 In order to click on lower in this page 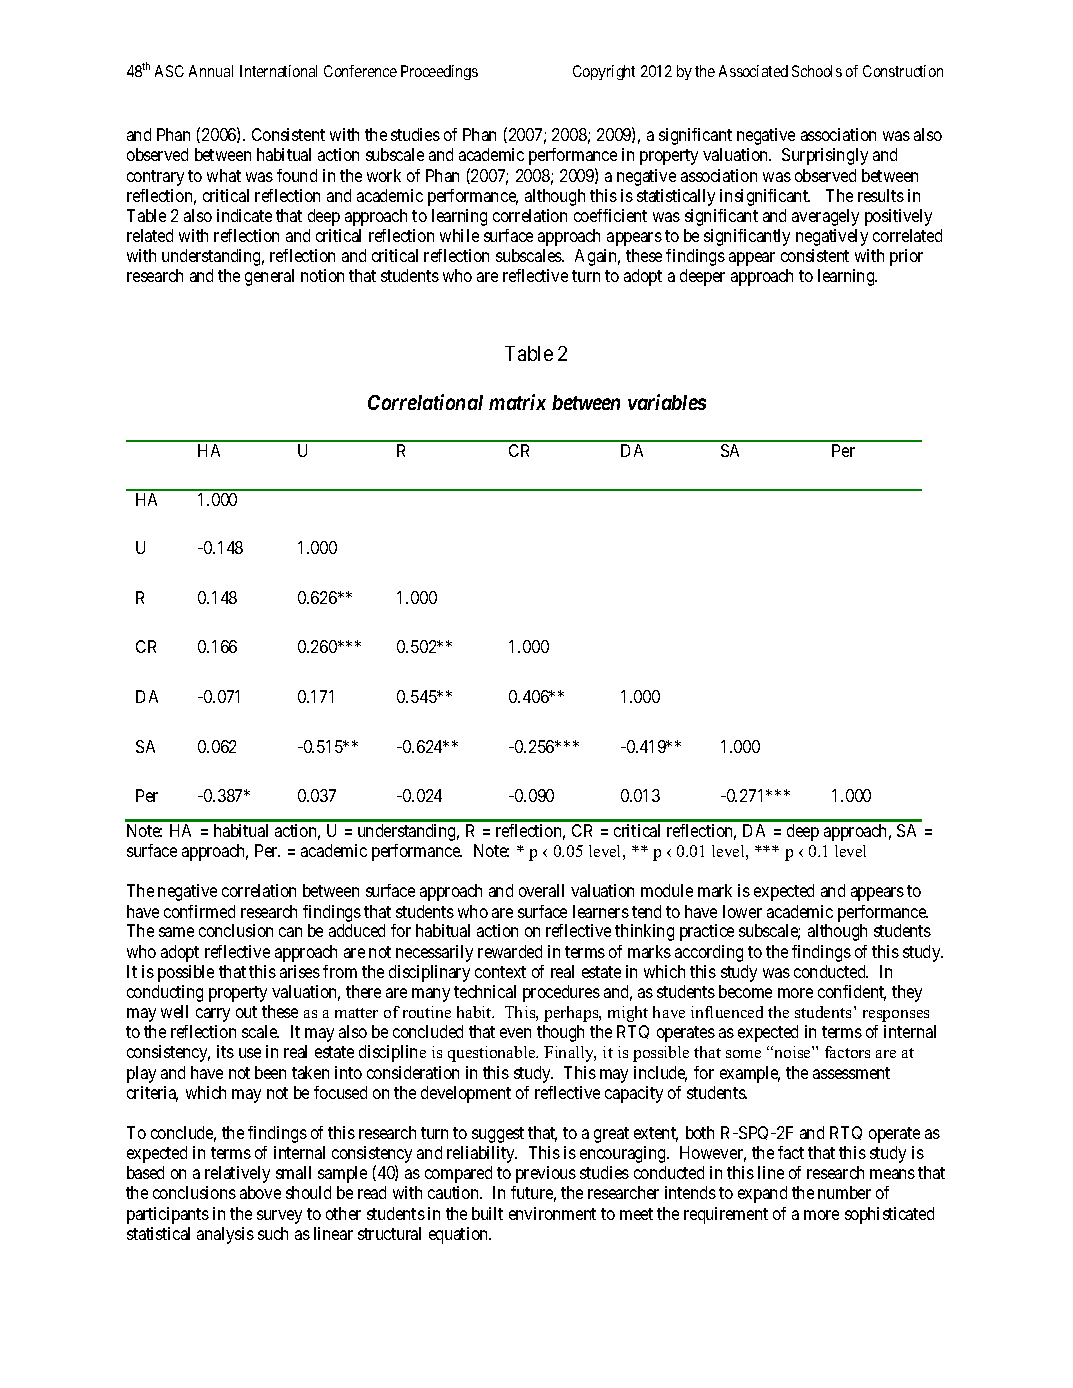, I will do `click(742, 911)`.
